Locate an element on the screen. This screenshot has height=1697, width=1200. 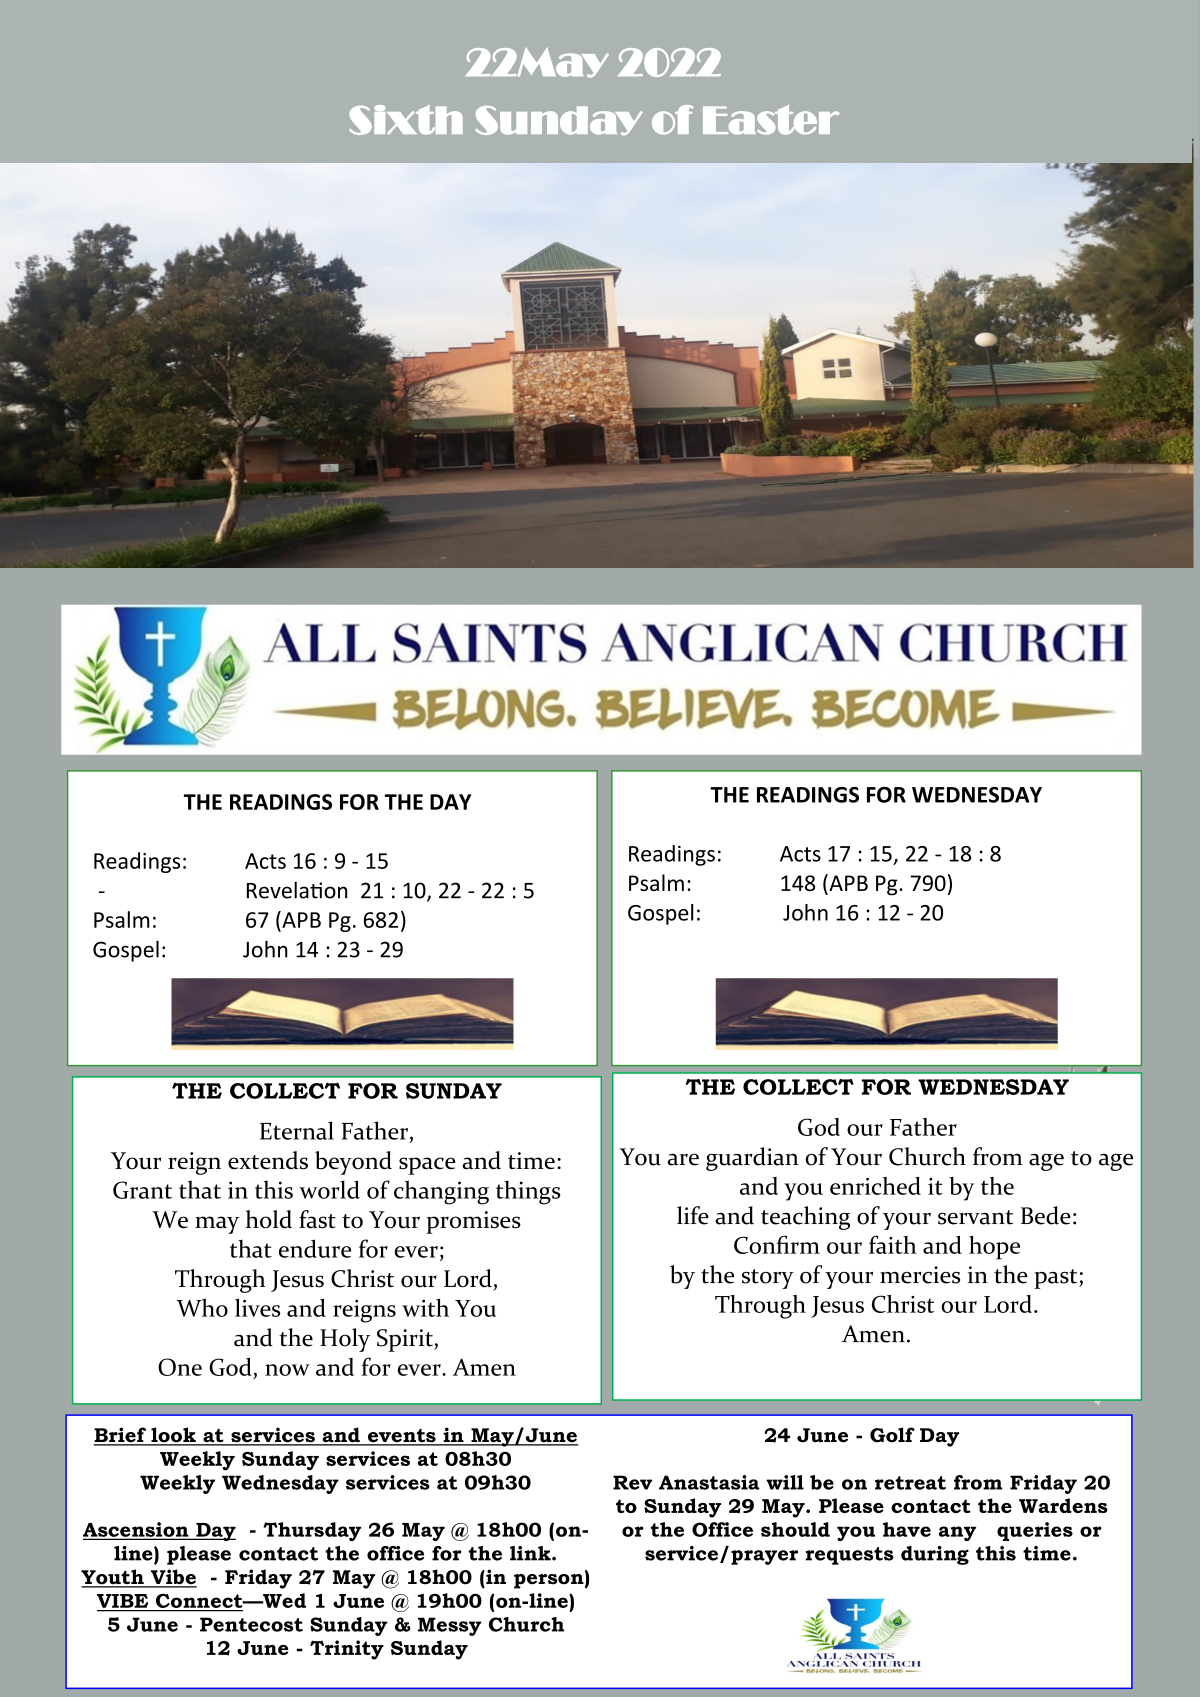
Eternal is located at coordinates (297, 1130).
